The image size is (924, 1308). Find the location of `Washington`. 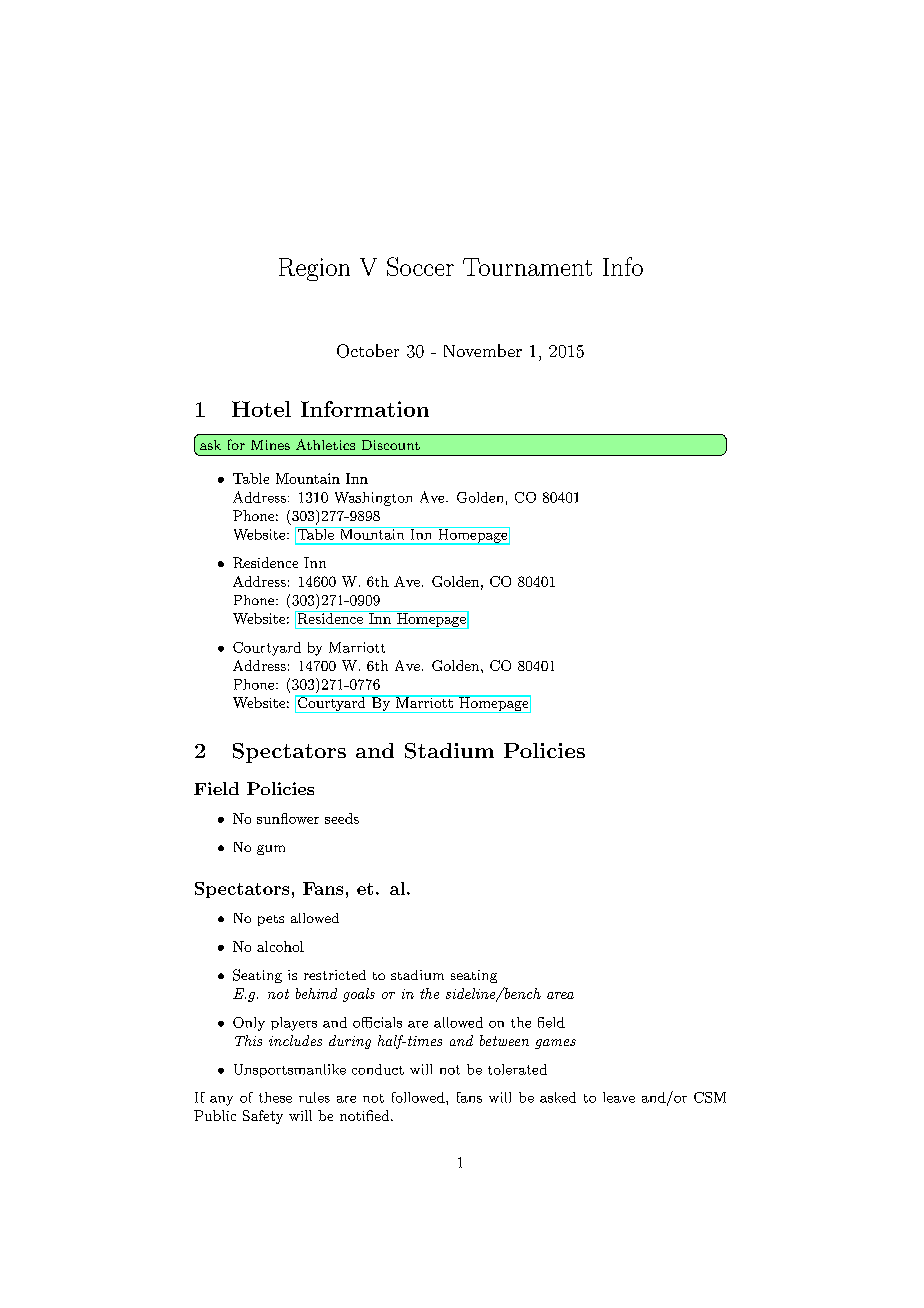

Washington is located at coordinates (373, 499).
